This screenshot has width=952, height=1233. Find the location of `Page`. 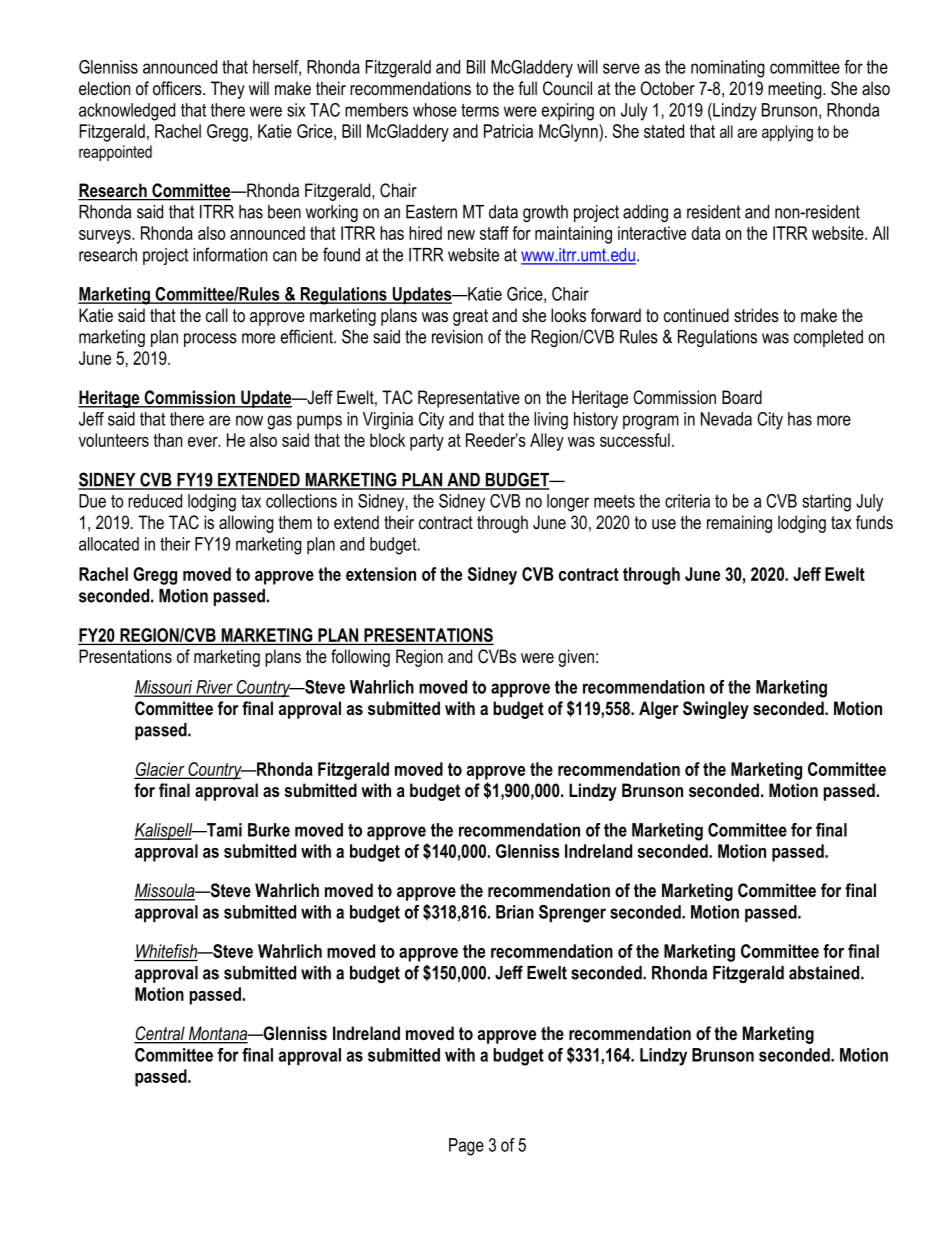

Page is located at coordinates (466, 1147).
